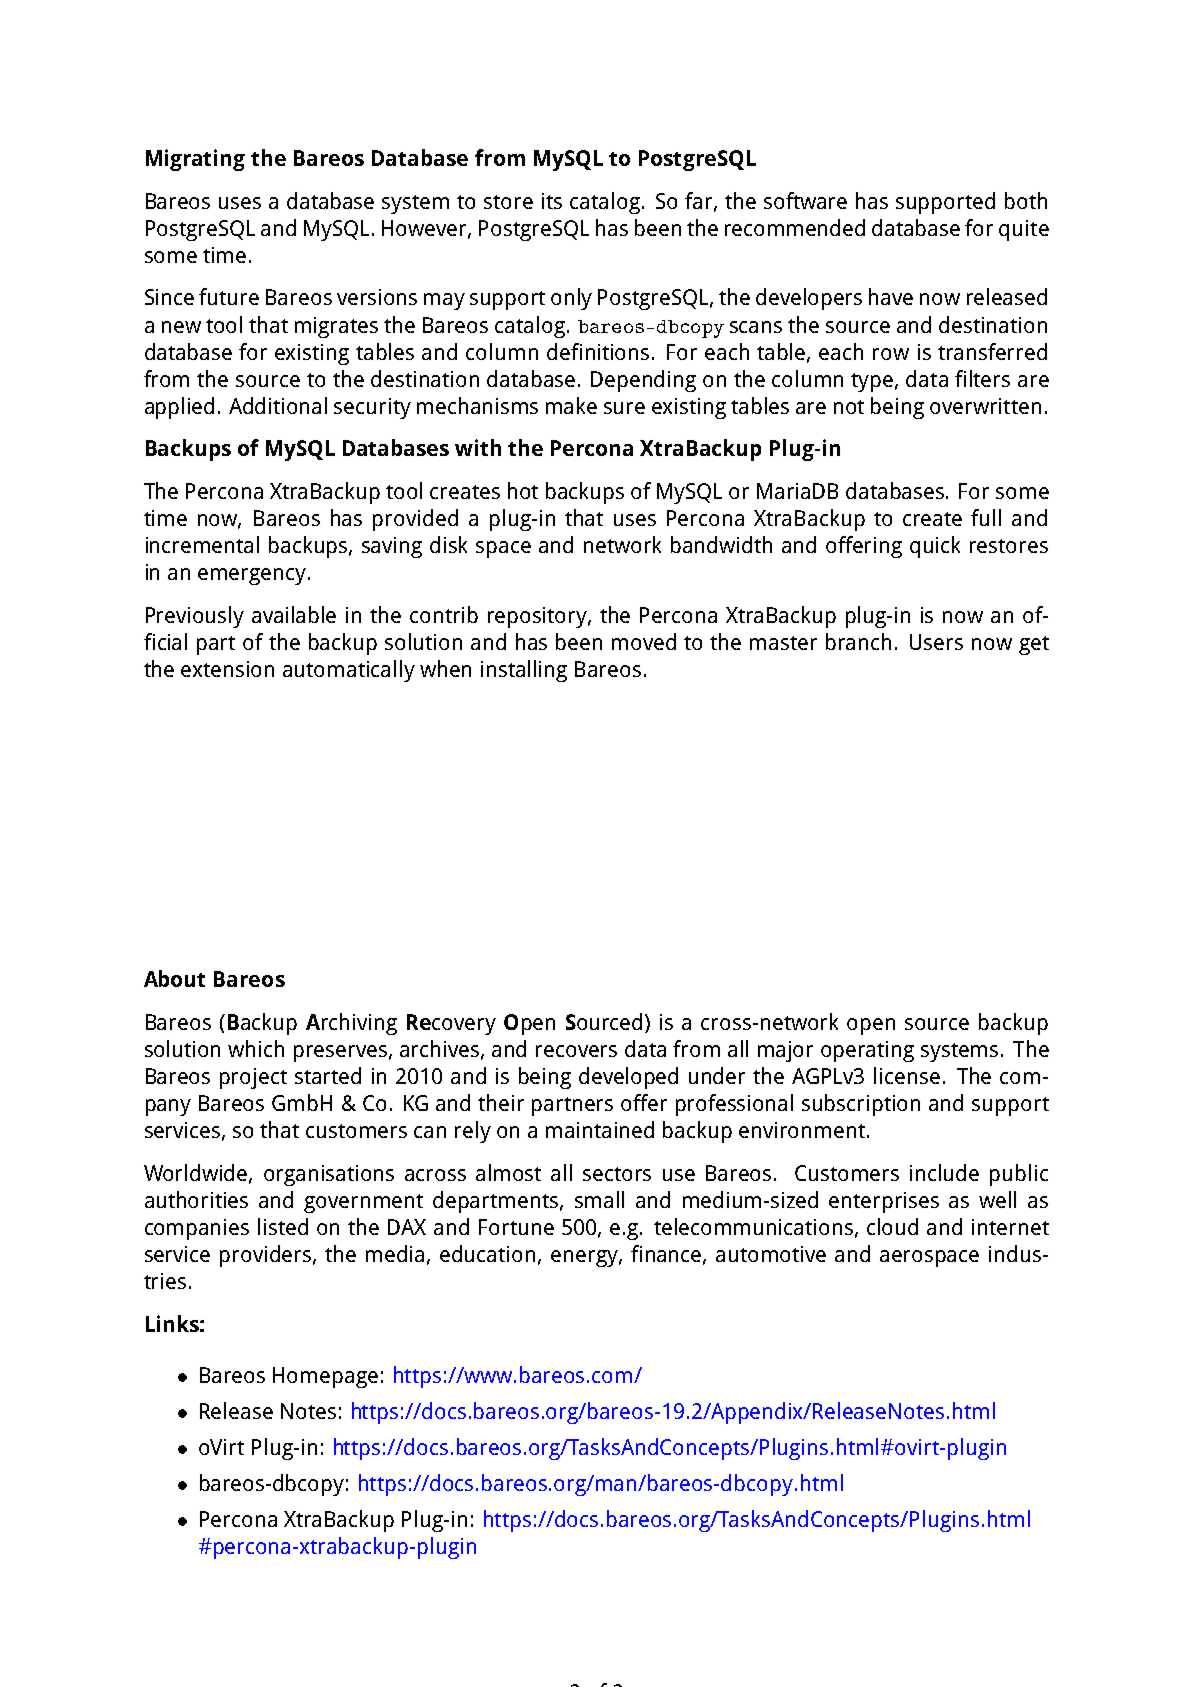 This screenshot has width=1193, height=1687. Describe the element at coordinates (195, 160) in the screenshot. I see `Migrating` at that location.
